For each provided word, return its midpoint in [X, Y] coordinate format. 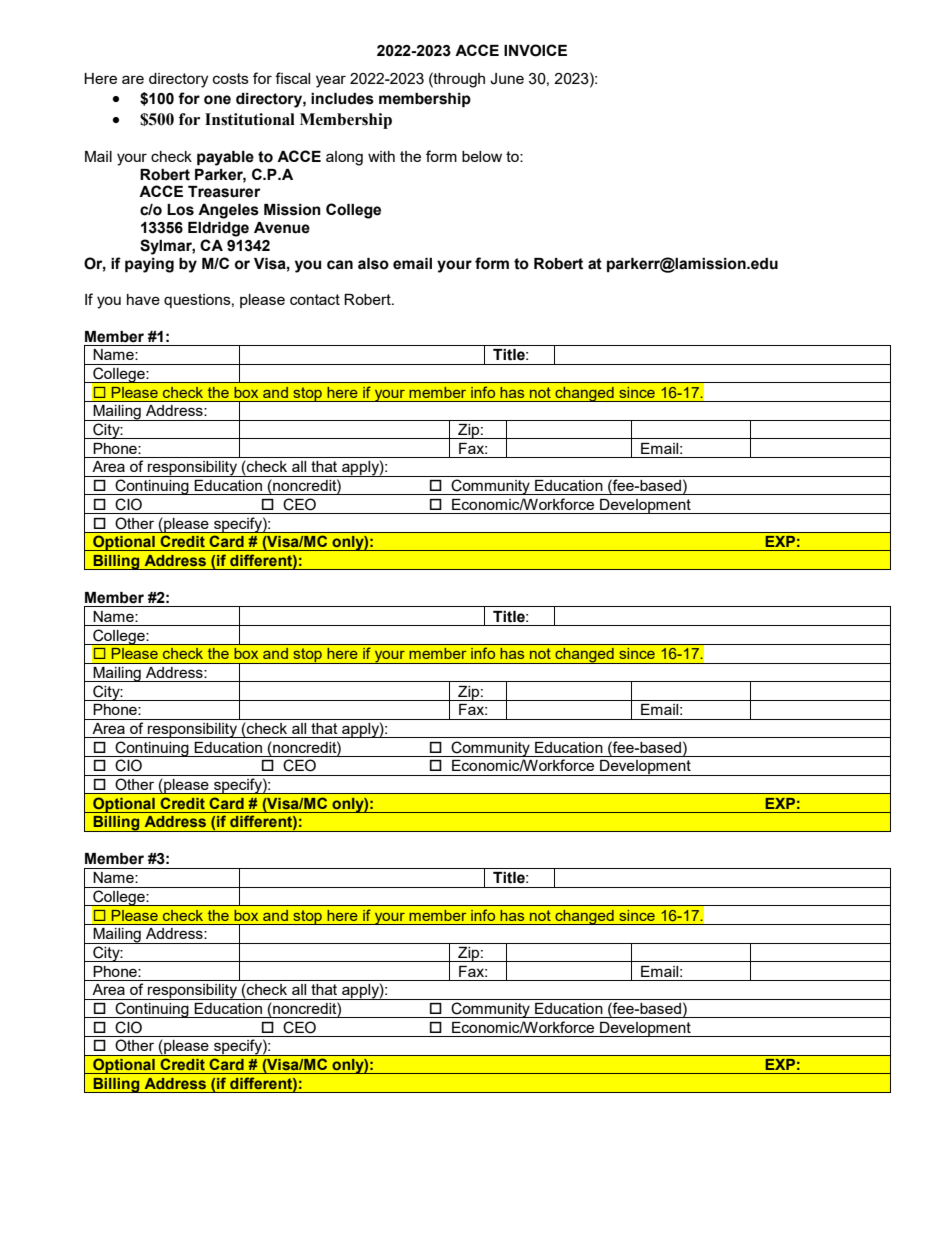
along [344, 158]
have [143, 299]
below [482, 156]
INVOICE [535, 50]
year [331, 81]
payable [225, 158]
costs [231, 78]
